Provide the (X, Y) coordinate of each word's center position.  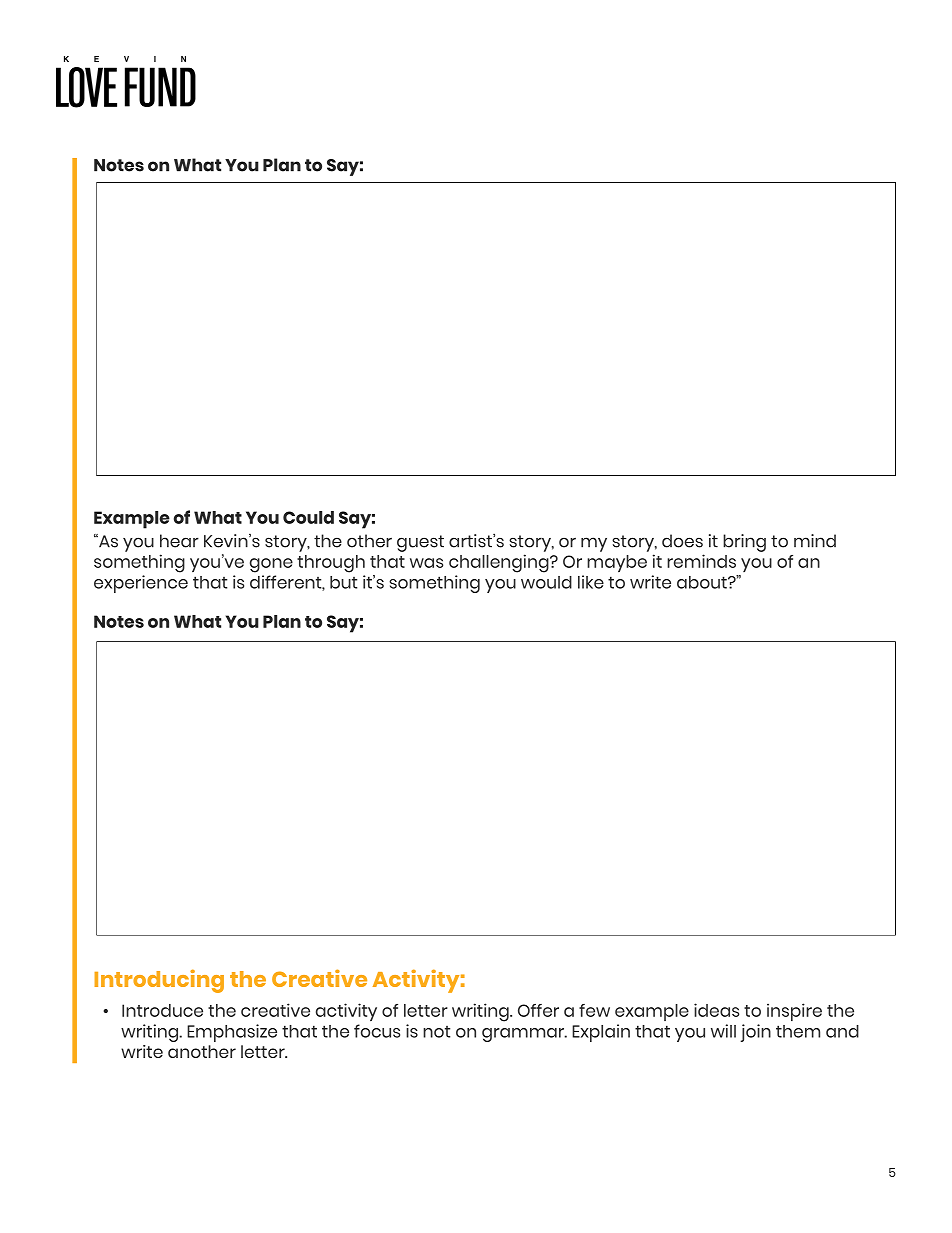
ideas (716, 1010)
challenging (500, 563)
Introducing (159, 981)
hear (179, 541)
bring (744, 543)
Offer (538, 1010)
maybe (617, 563)
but (343, 582)
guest (420, 543)
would (546, 582)
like (591, 582)
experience (141, 584)
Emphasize (232, 1033)
